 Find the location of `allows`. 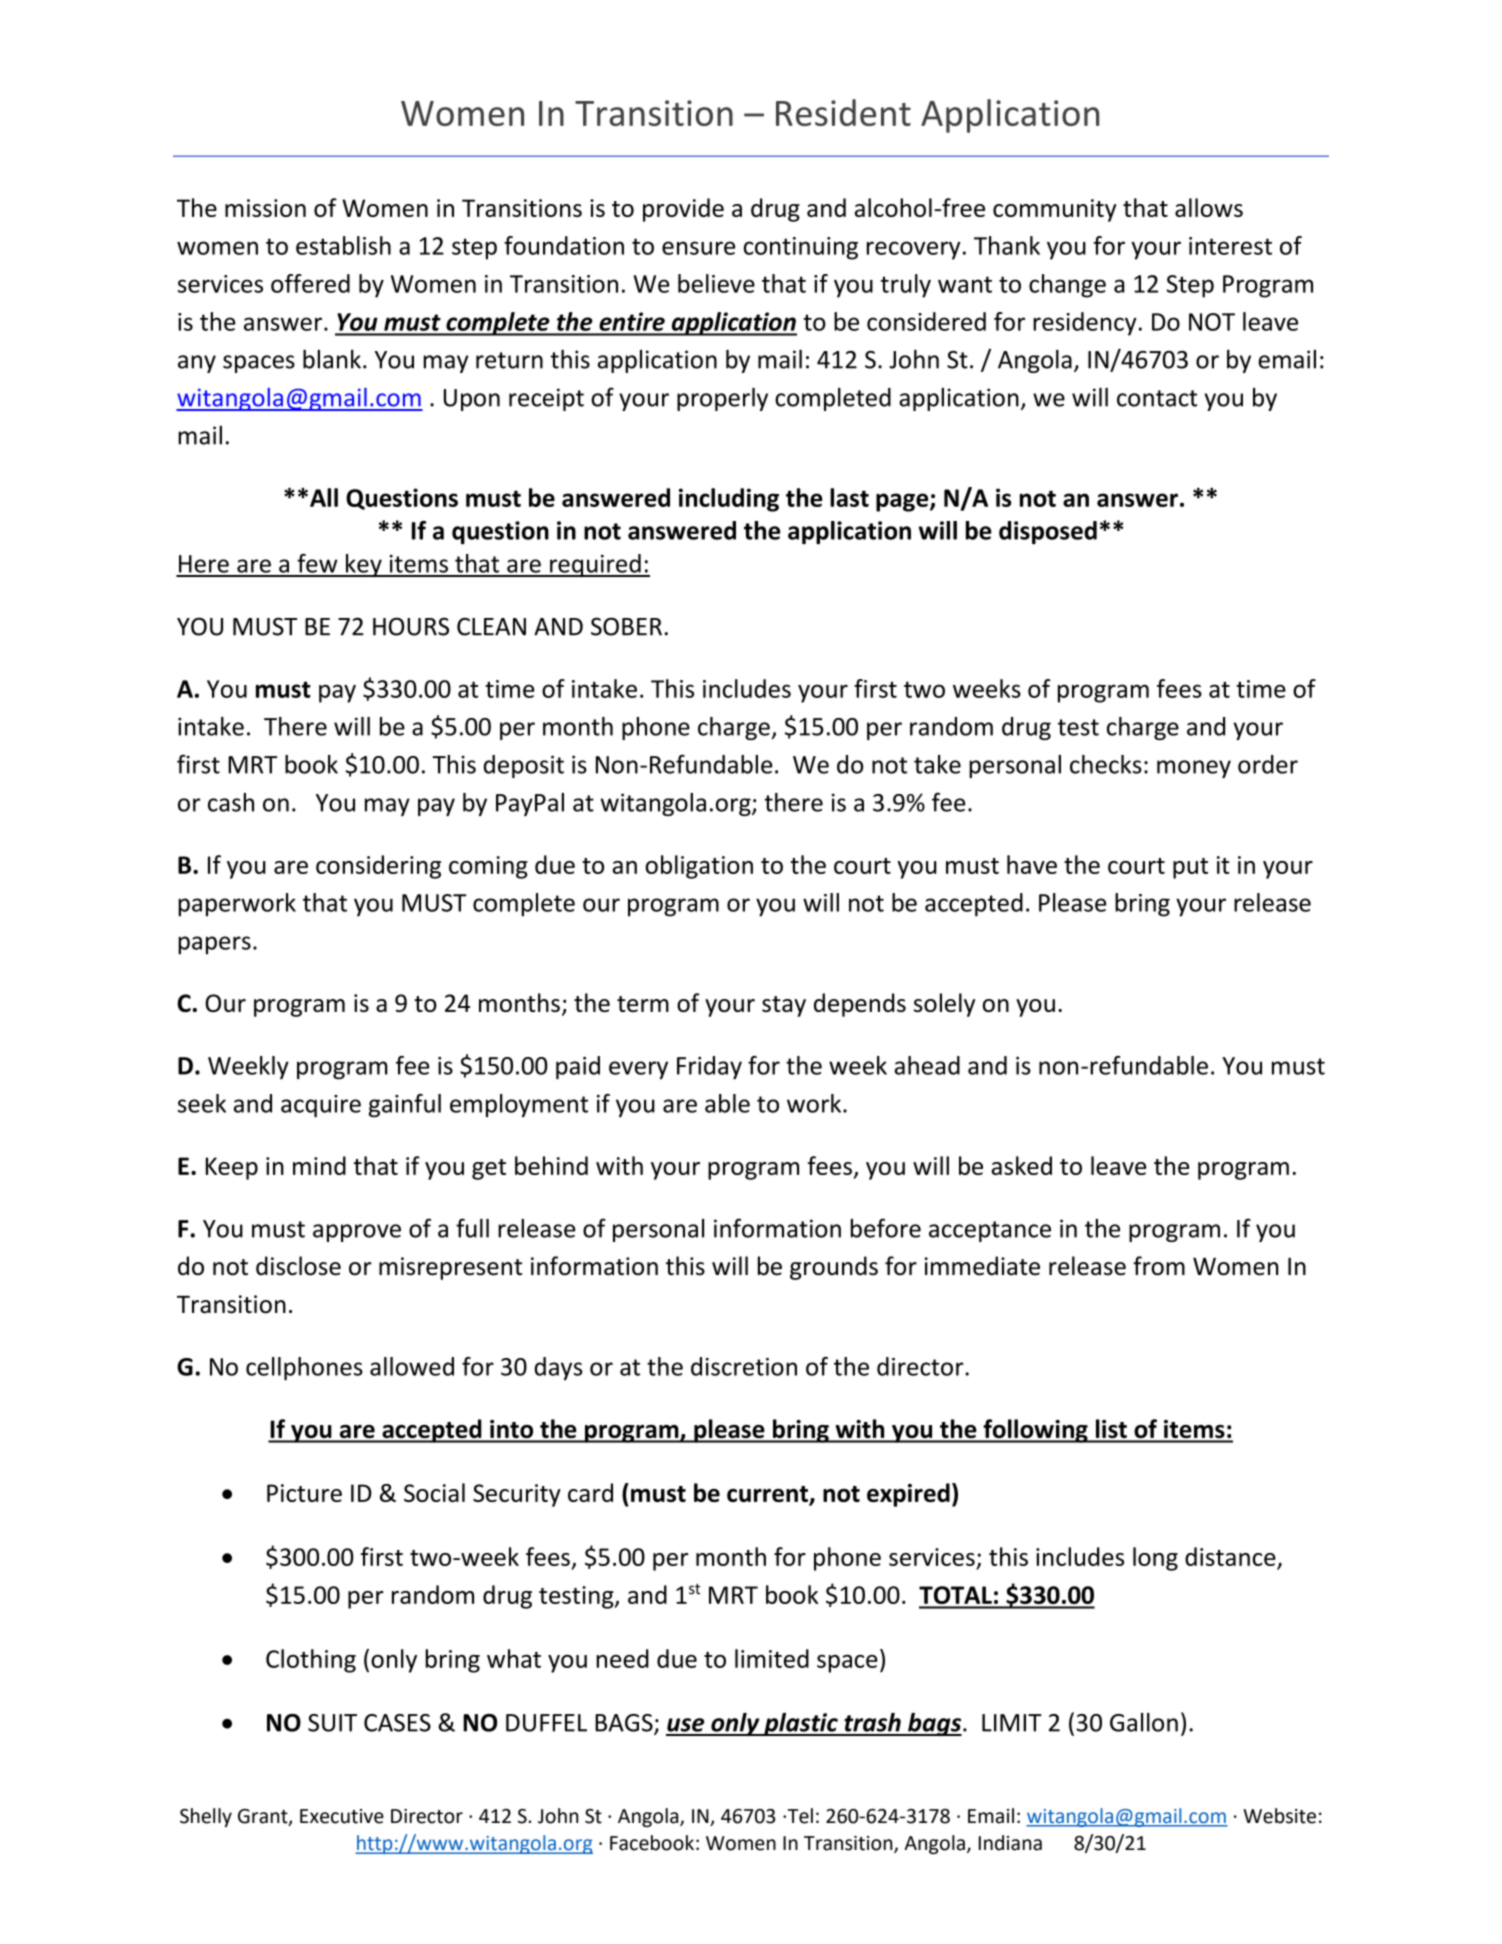

allows is located at coordinates (1209, 207).
